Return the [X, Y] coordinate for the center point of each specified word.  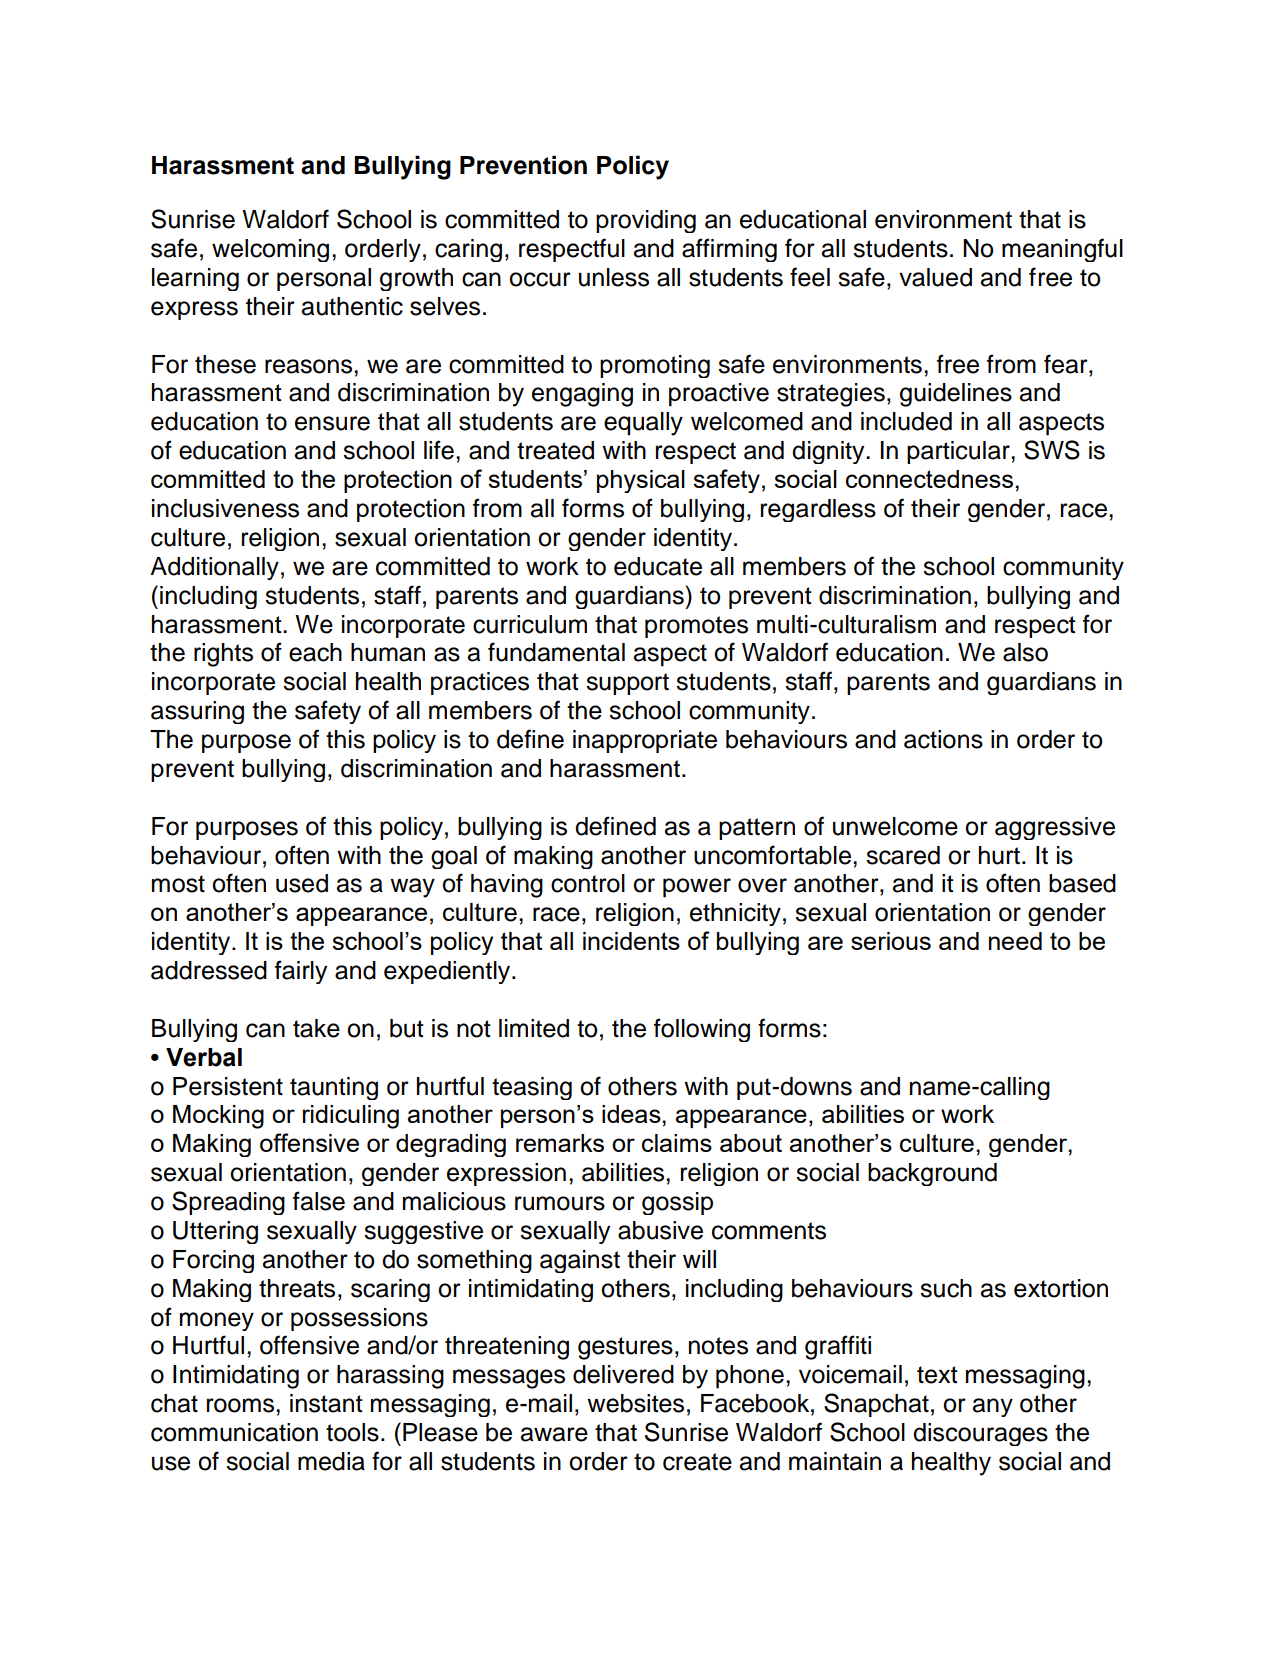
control [588, 883]
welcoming [270, 250]
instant [326, 1403]
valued [935, 277]
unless [614, 277]
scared [903, 855]
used [302, 883]
